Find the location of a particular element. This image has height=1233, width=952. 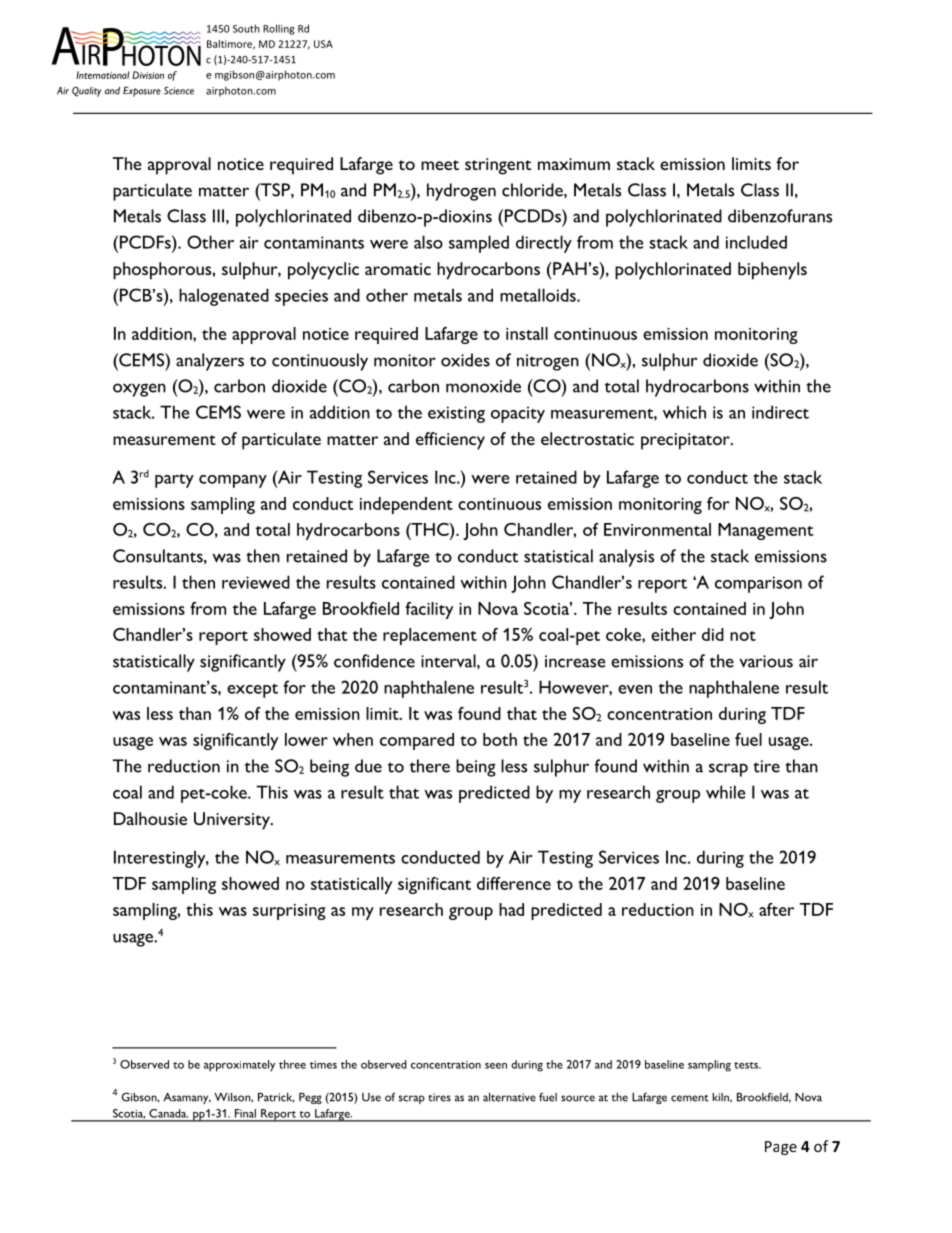

difference is located at coordinates (514, 883).
